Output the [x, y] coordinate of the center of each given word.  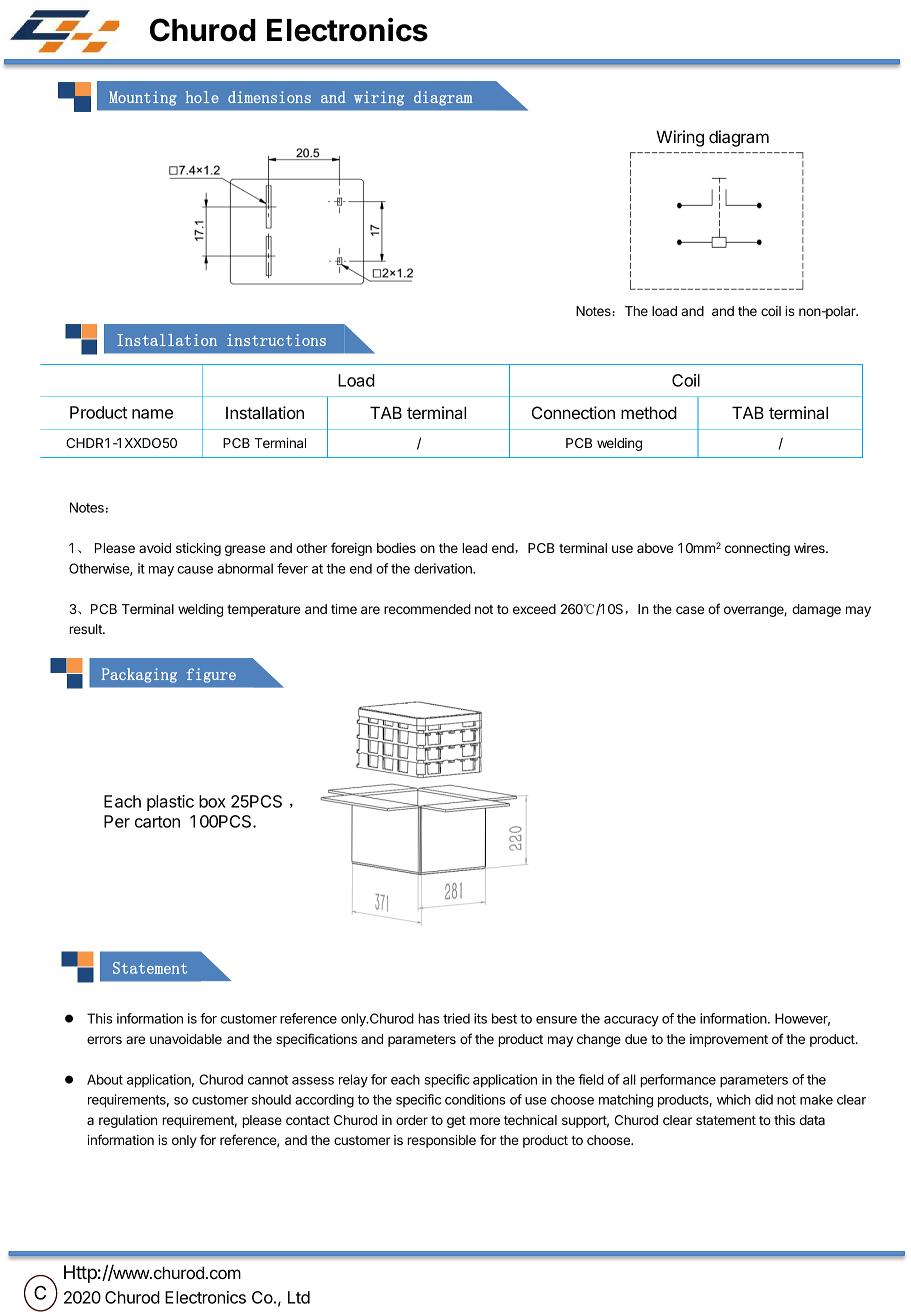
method [649, 412]
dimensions [269, 97]
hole [202, 97]
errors [104, 1040]
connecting [757, 549]
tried [456, 1018]
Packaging [139, 675]
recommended [427, 609]
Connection [573, 412]
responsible [441, 1141]
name [152, 414]
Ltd [299, 1297]
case [690, 610]
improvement [729, 1040]
